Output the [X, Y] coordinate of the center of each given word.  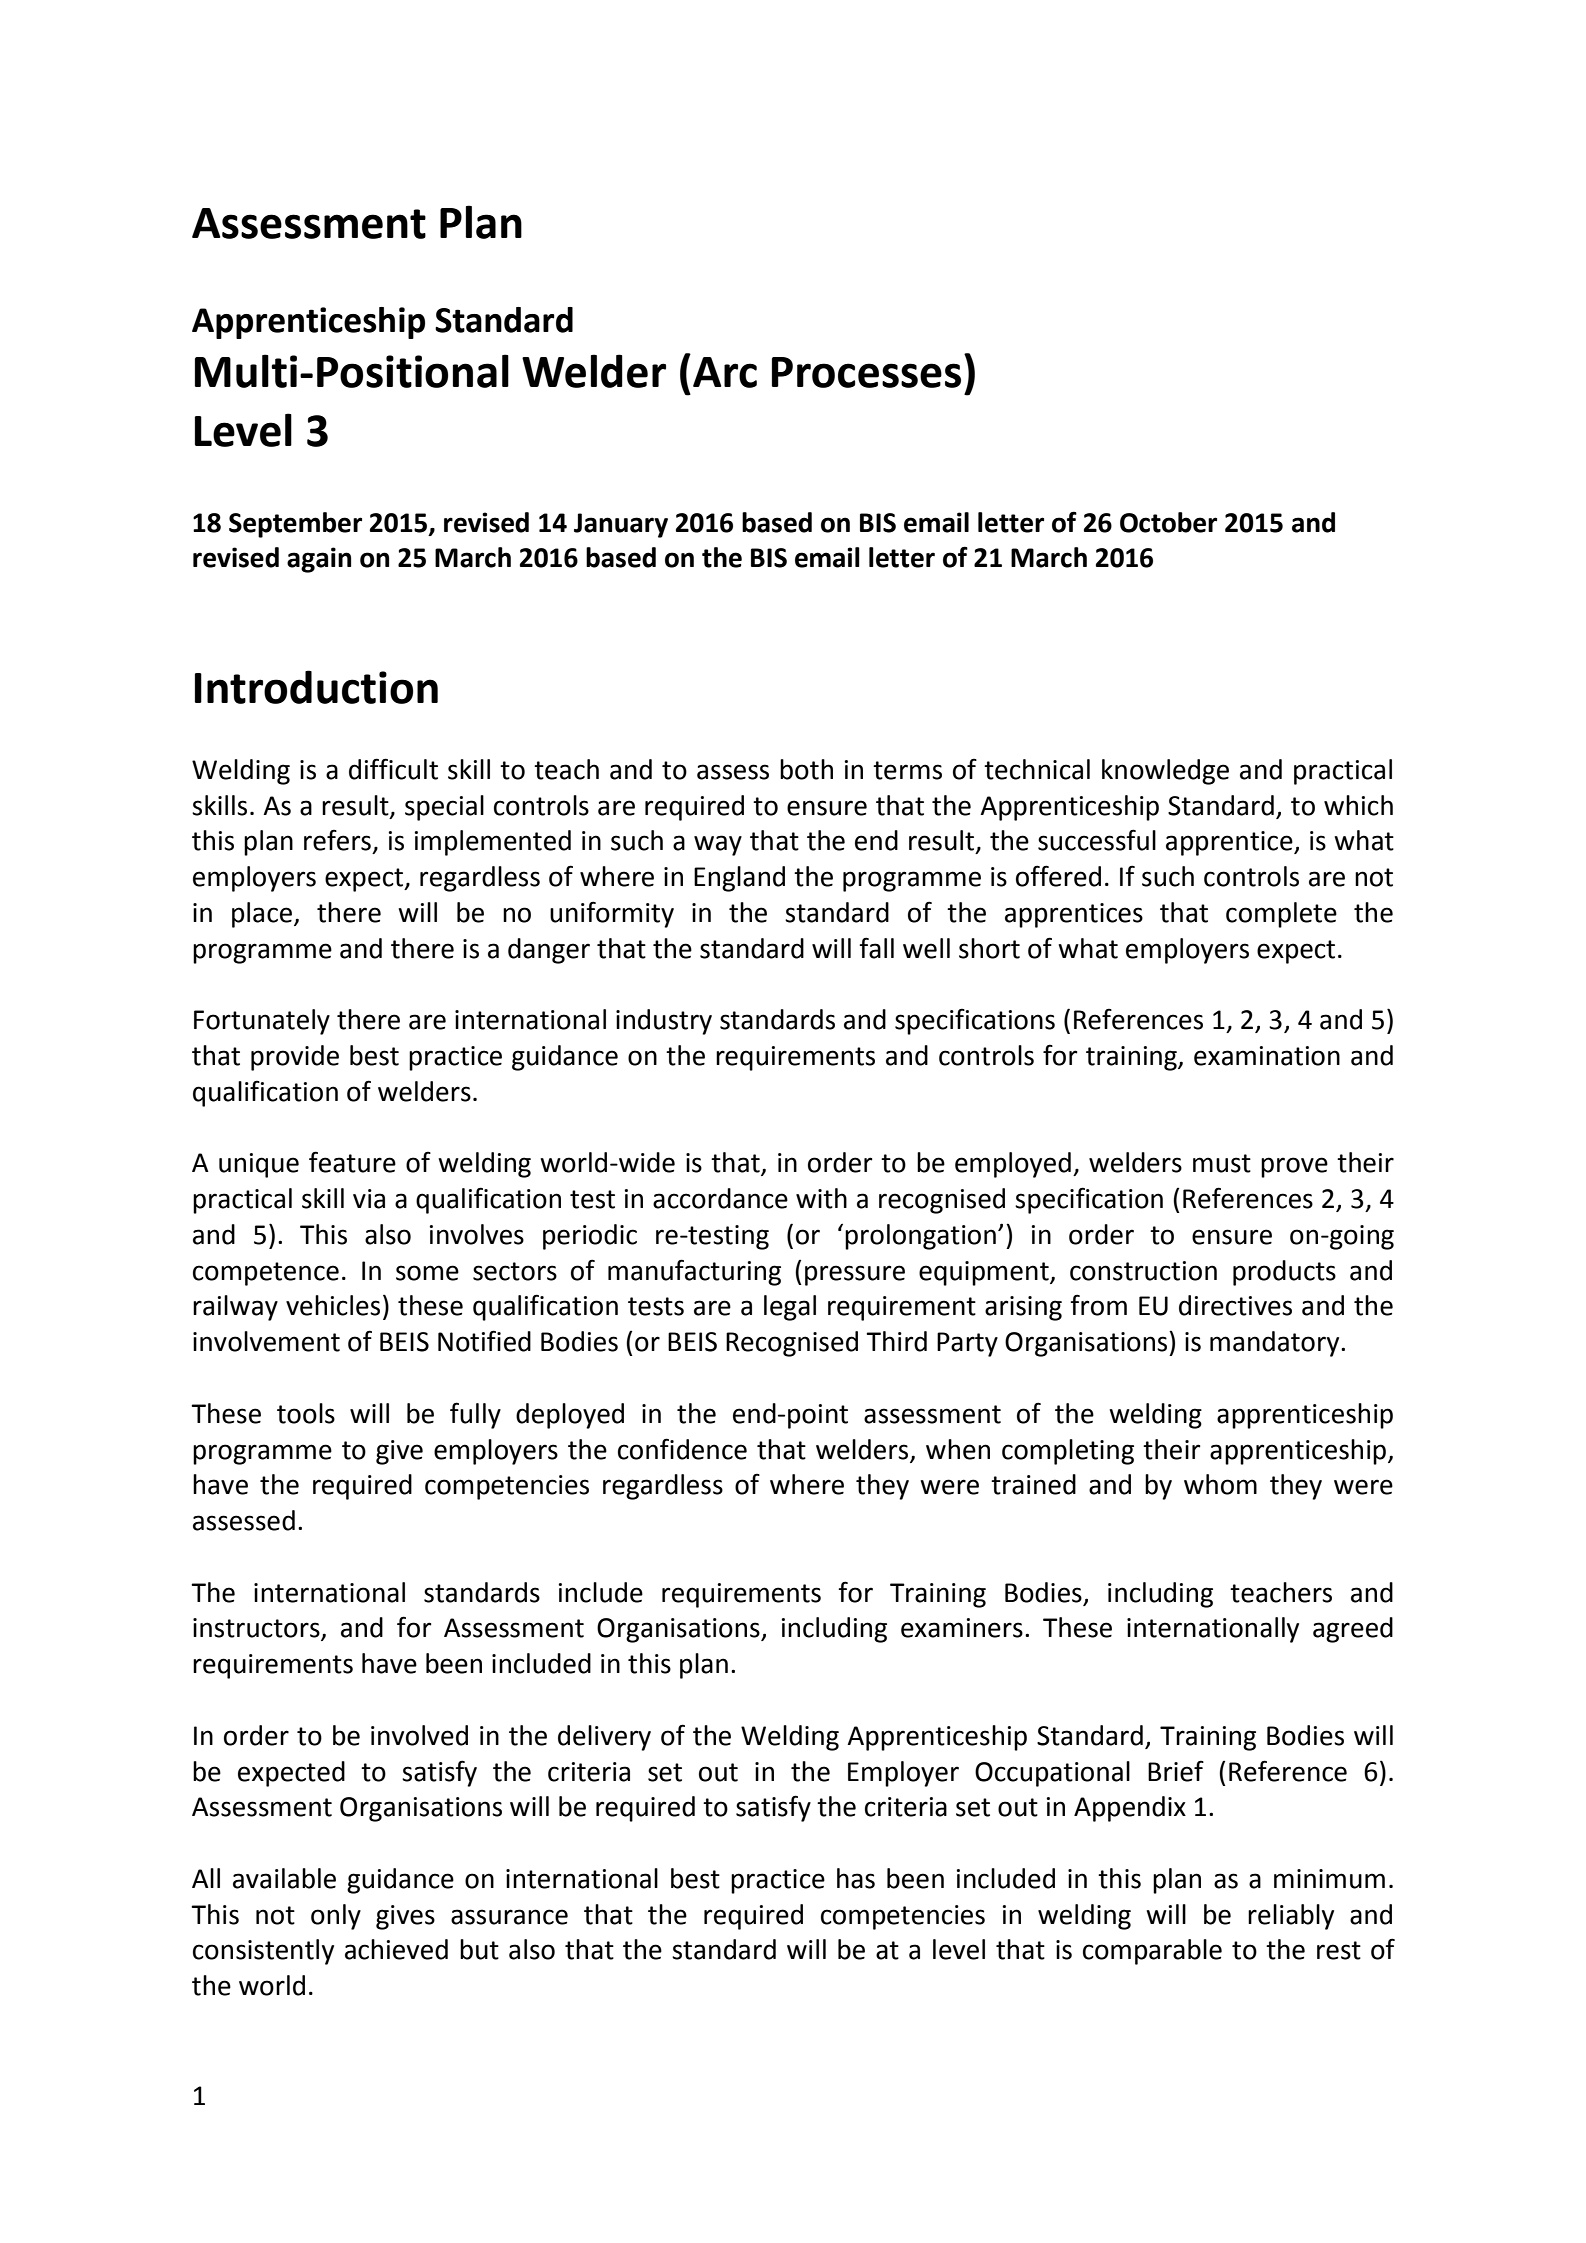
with [821, 1198]
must [1222, 1163]
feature [352, 1162]
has [856, 1878]
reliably [1291, 1917]
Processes [866, 372]
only [336, 1917]
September [295, 525]
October [1168, 522]
